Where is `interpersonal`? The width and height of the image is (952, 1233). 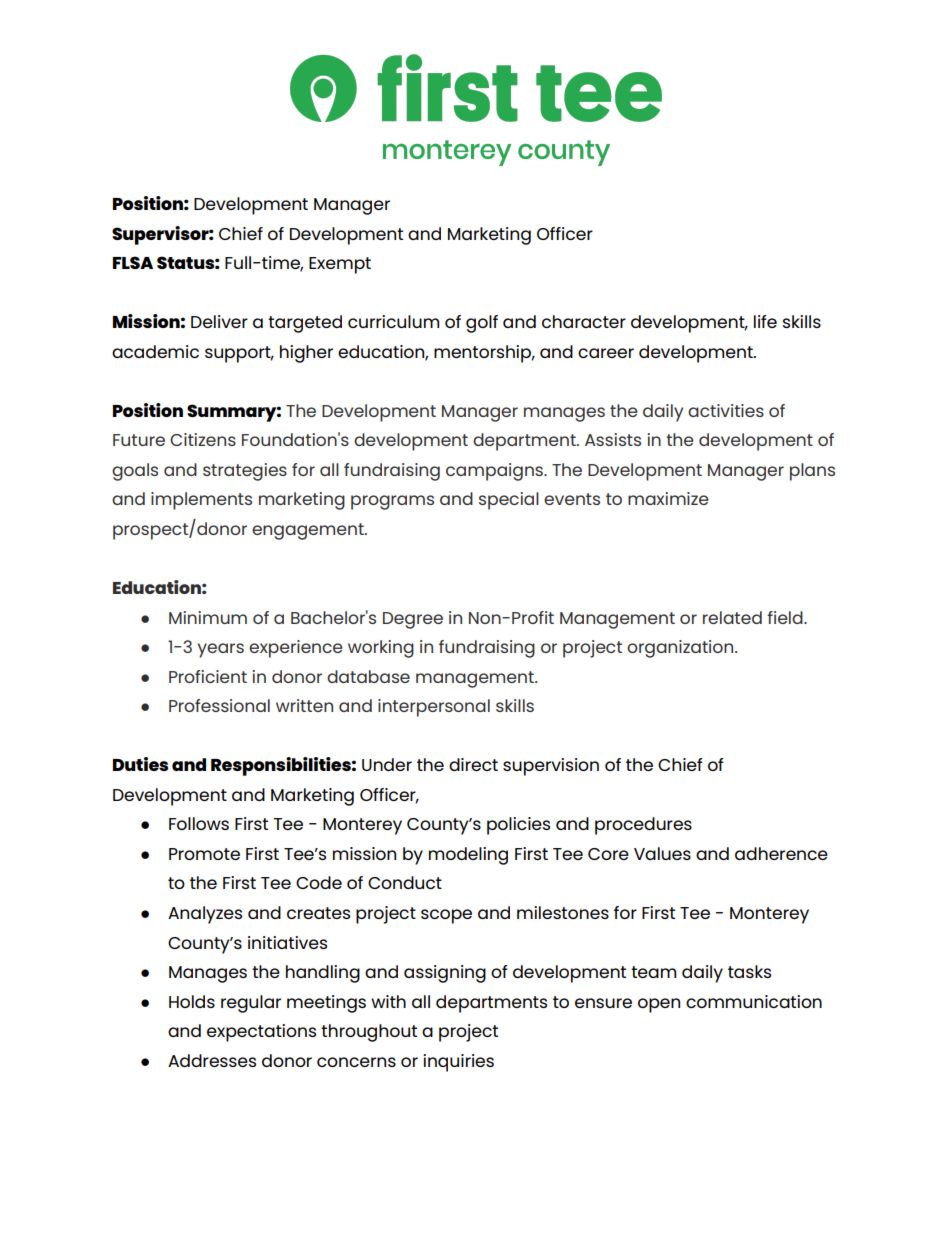 interpersonal is located at coordinates (434, 708).
